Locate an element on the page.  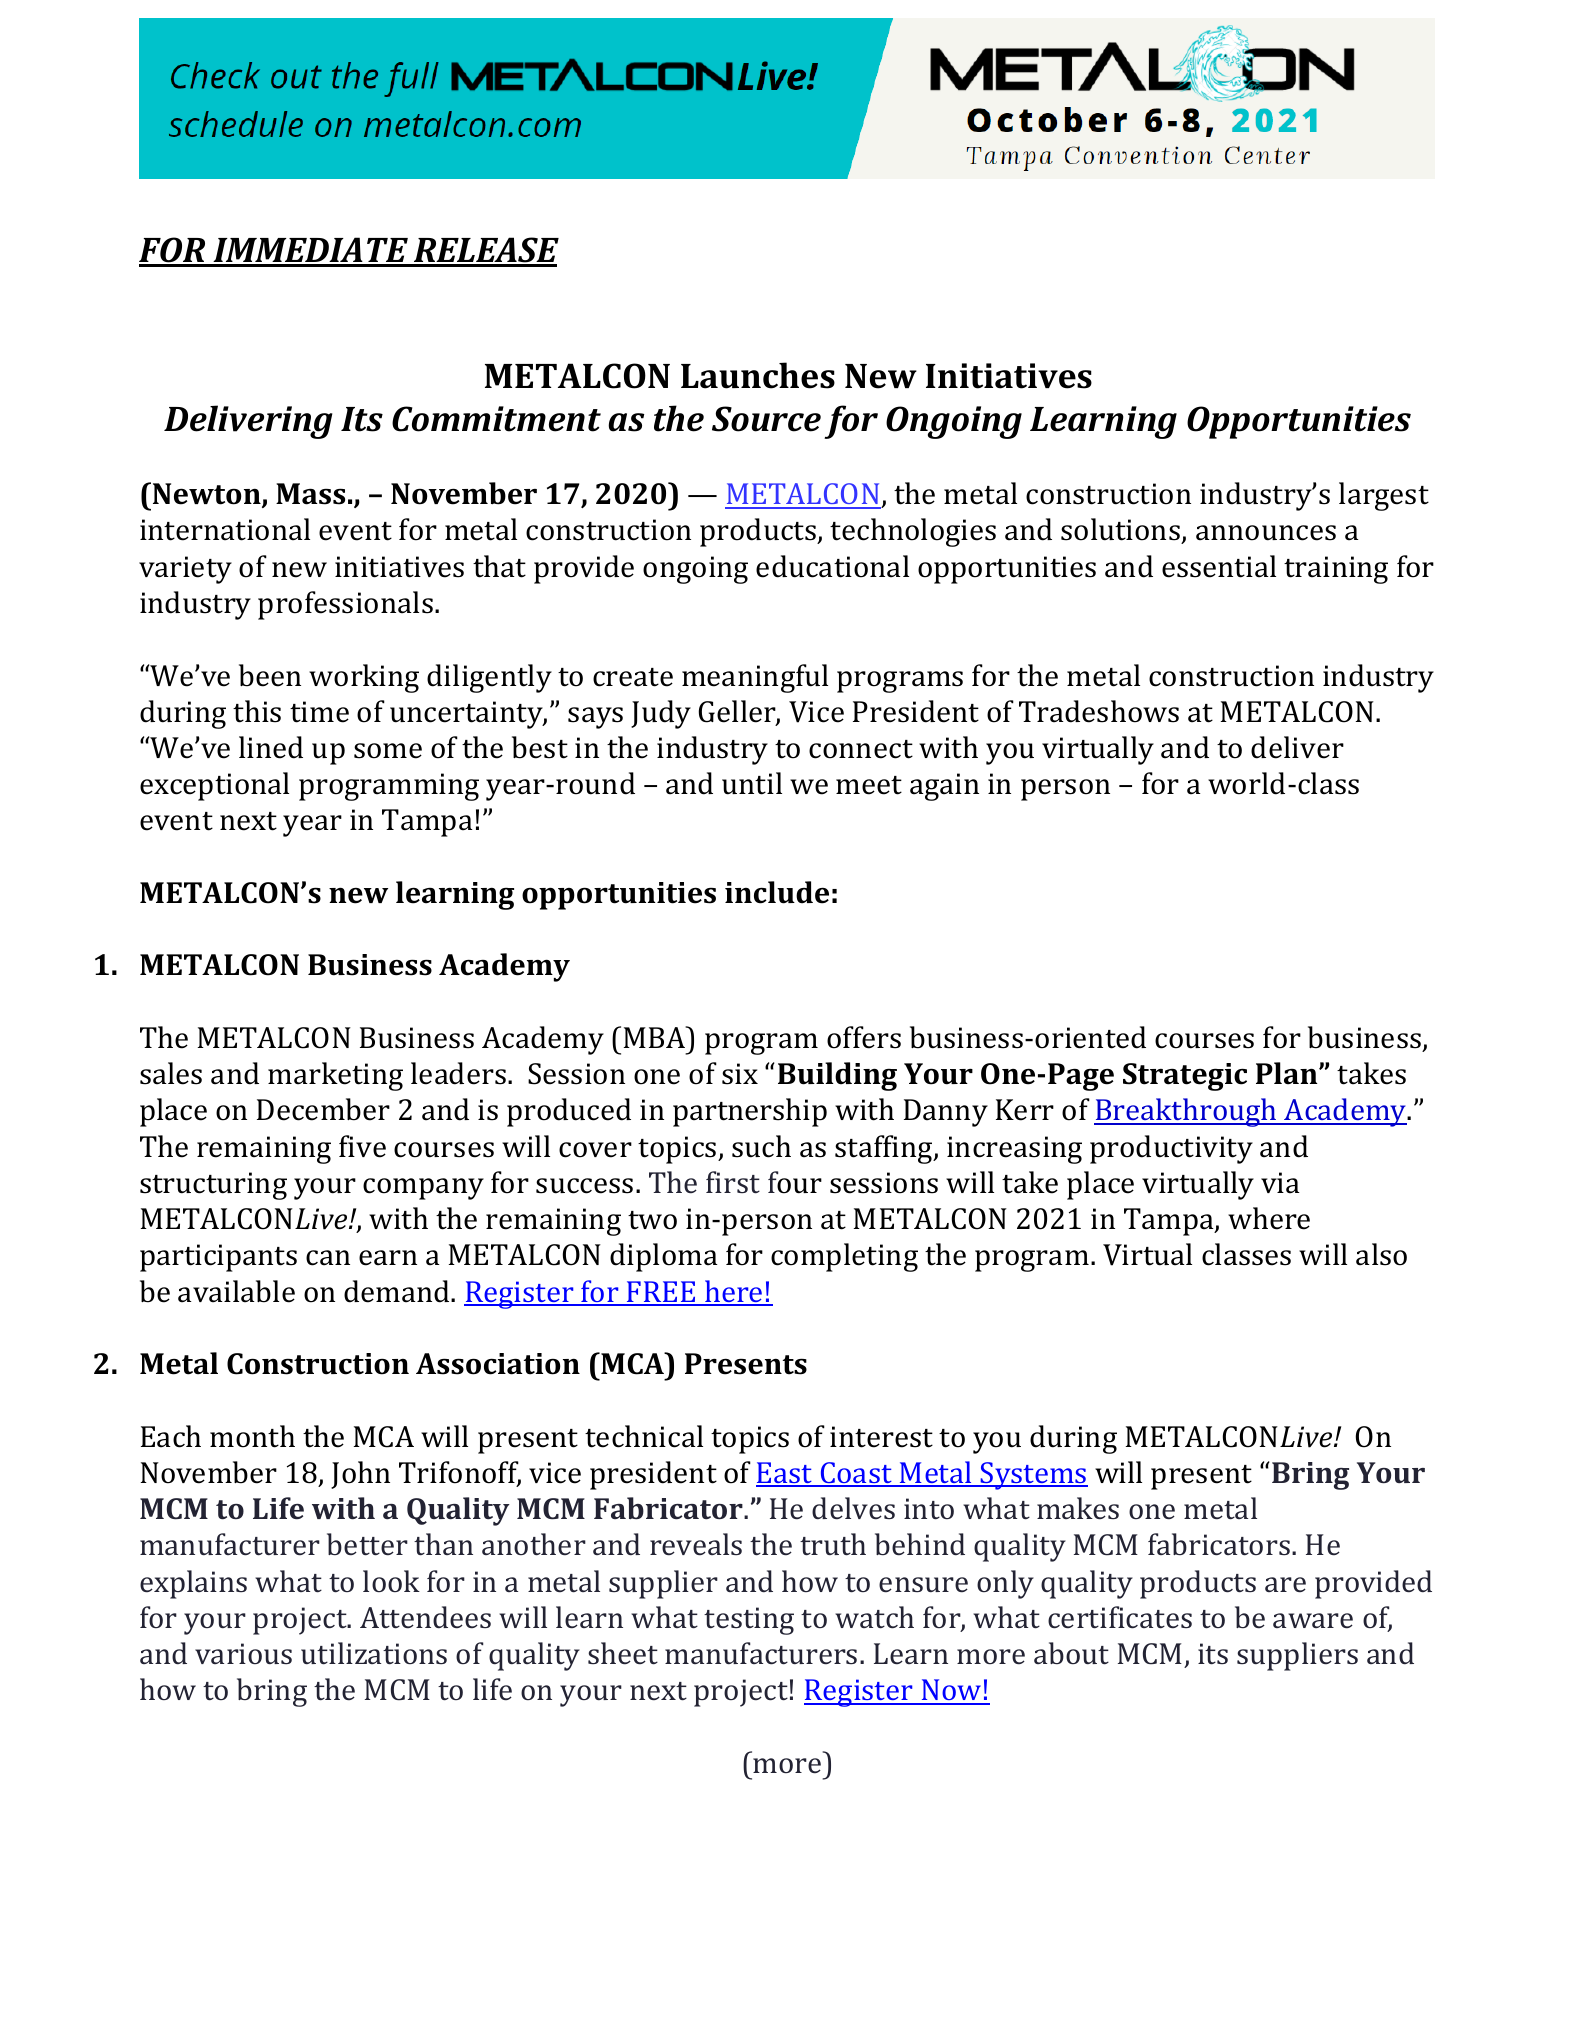
meaningful is located at coordinates (755, 678).
